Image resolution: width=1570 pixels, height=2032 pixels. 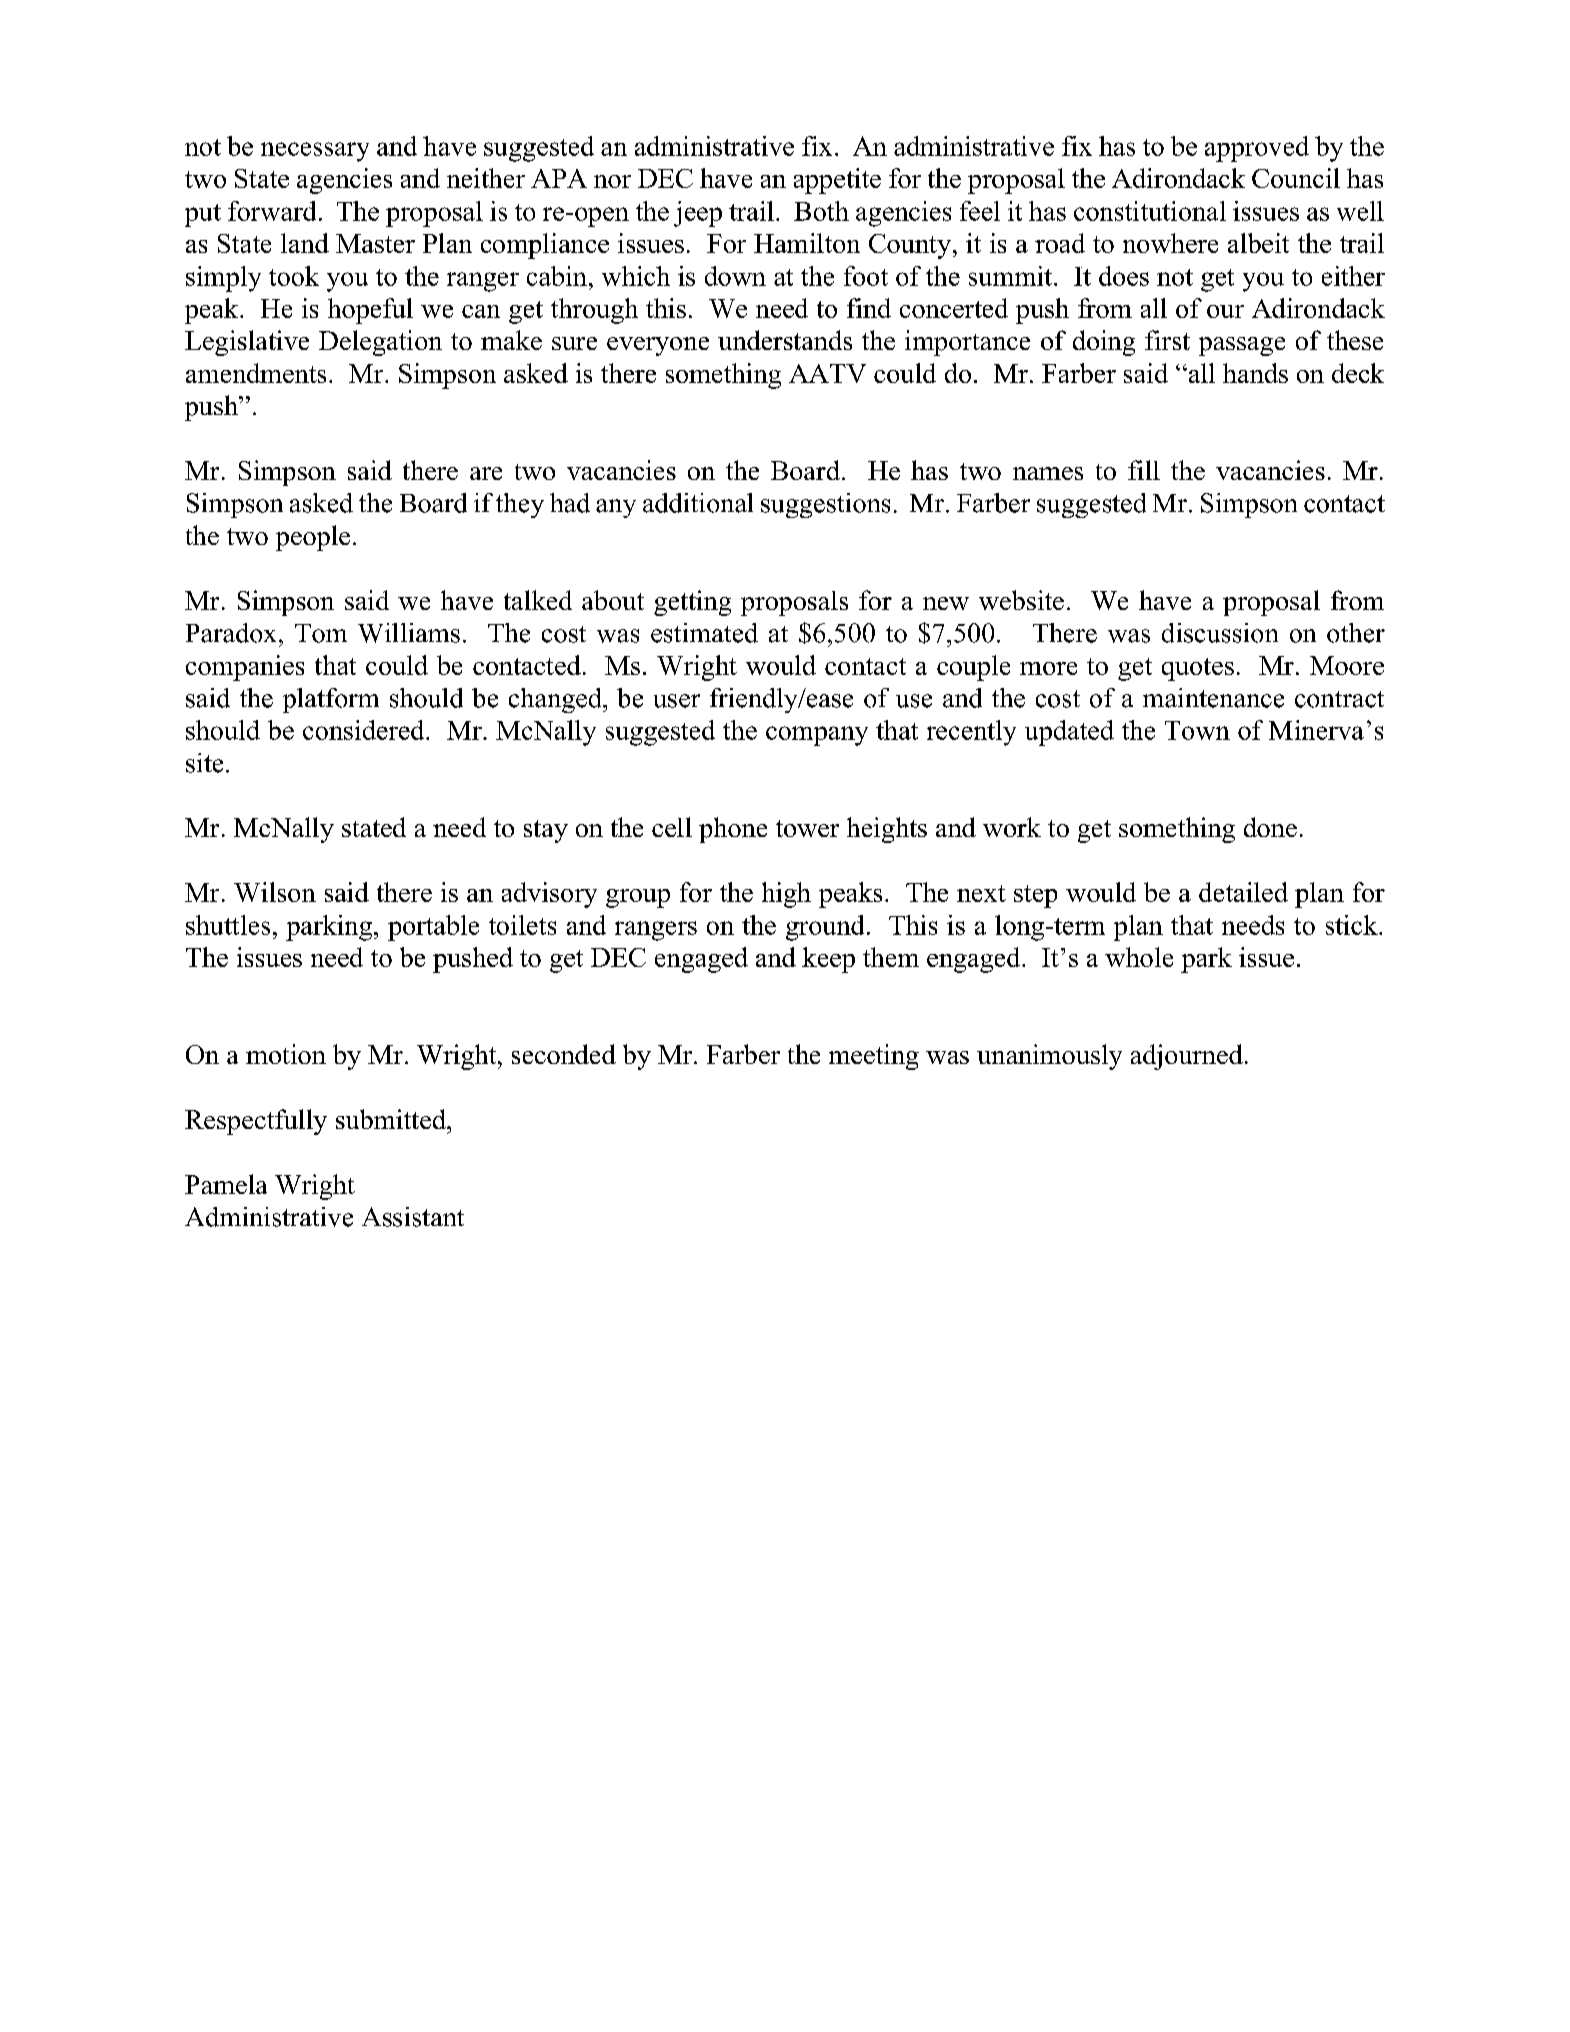 What do you see at coordinates (1296, 178) in the screenshot?
I see `Council` at bounding box center [1296, 178].
